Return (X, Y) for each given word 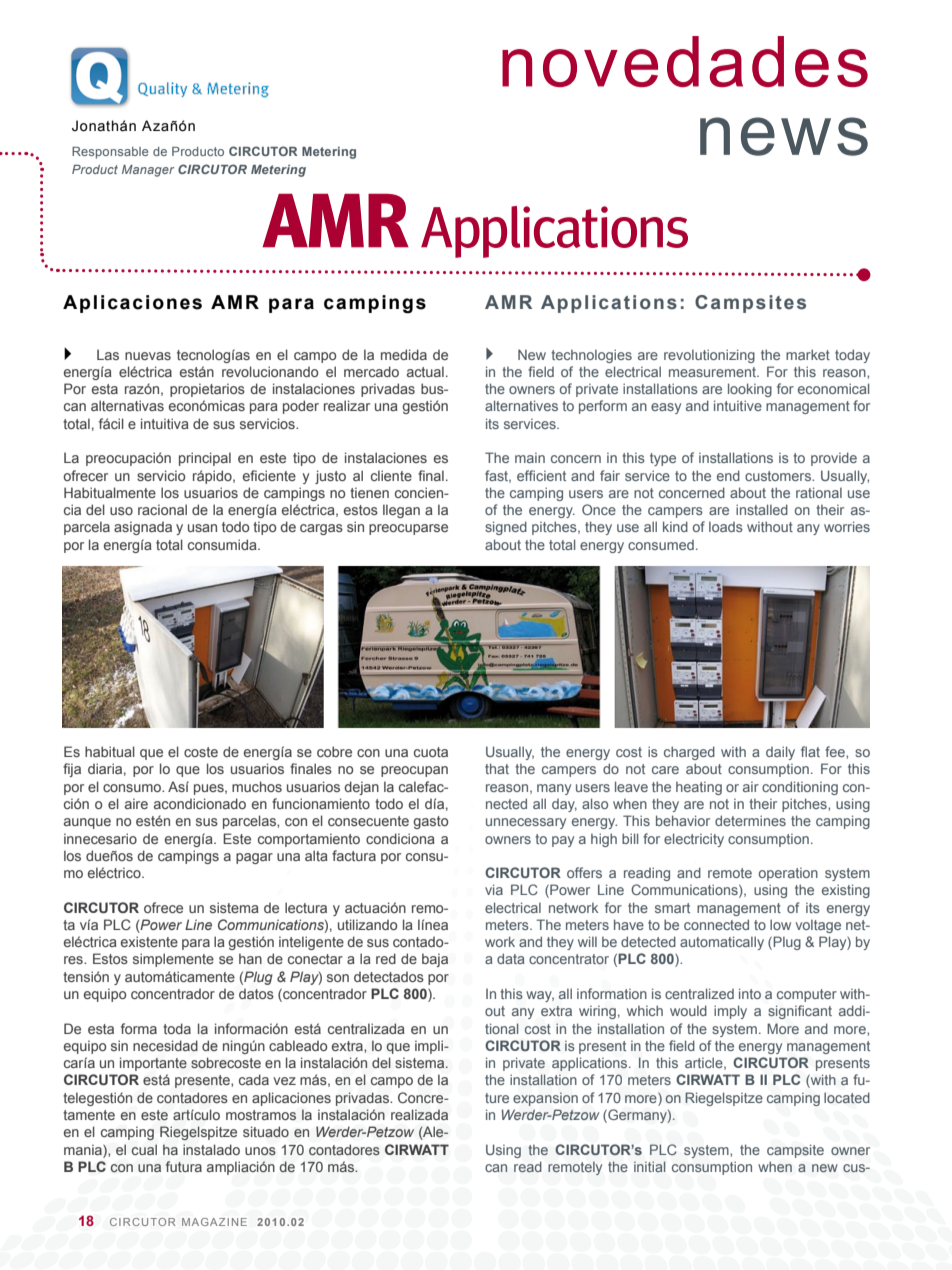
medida (404, 354)
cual (144, 1149)
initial (649, 1166)
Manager (148, 171)
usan (202, 528)
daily (780, 753)
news (784, 136)
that (497, 768)
